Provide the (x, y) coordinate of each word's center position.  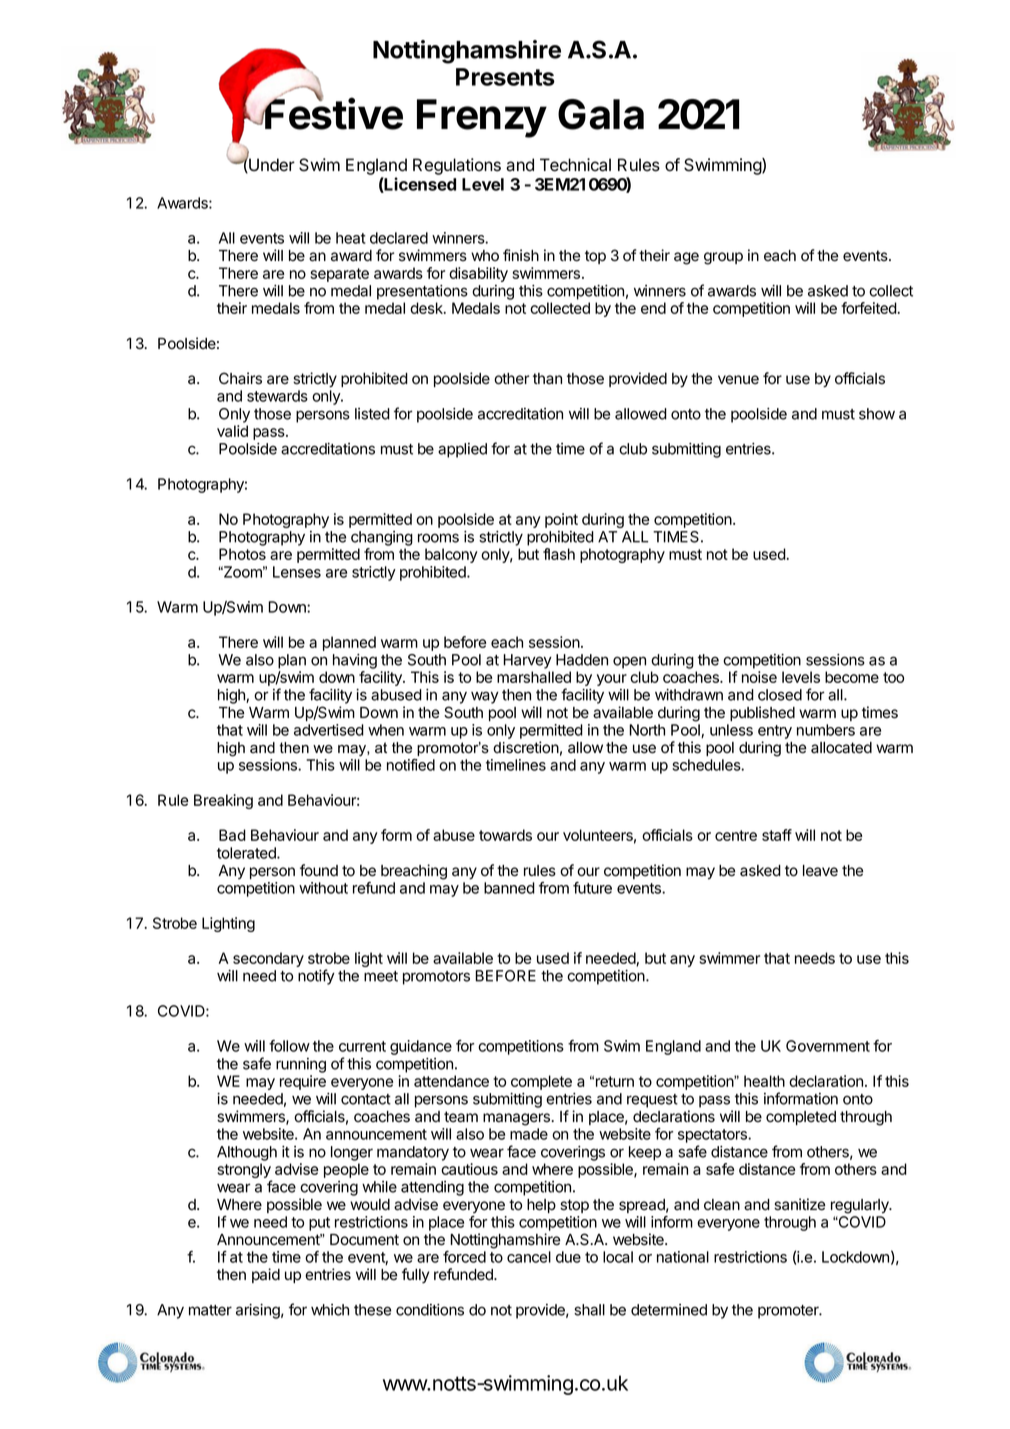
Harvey (528, 661)
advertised (329, 730)
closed (780, 695)
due (568, 1257)
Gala (601, 114)
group (723, 258)
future (592, 888)
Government (828, 1046)
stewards (277, 396)
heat (351, 238)
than (547, 379)
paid (266, 1275)
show (877, 414)
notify (316, 977)
